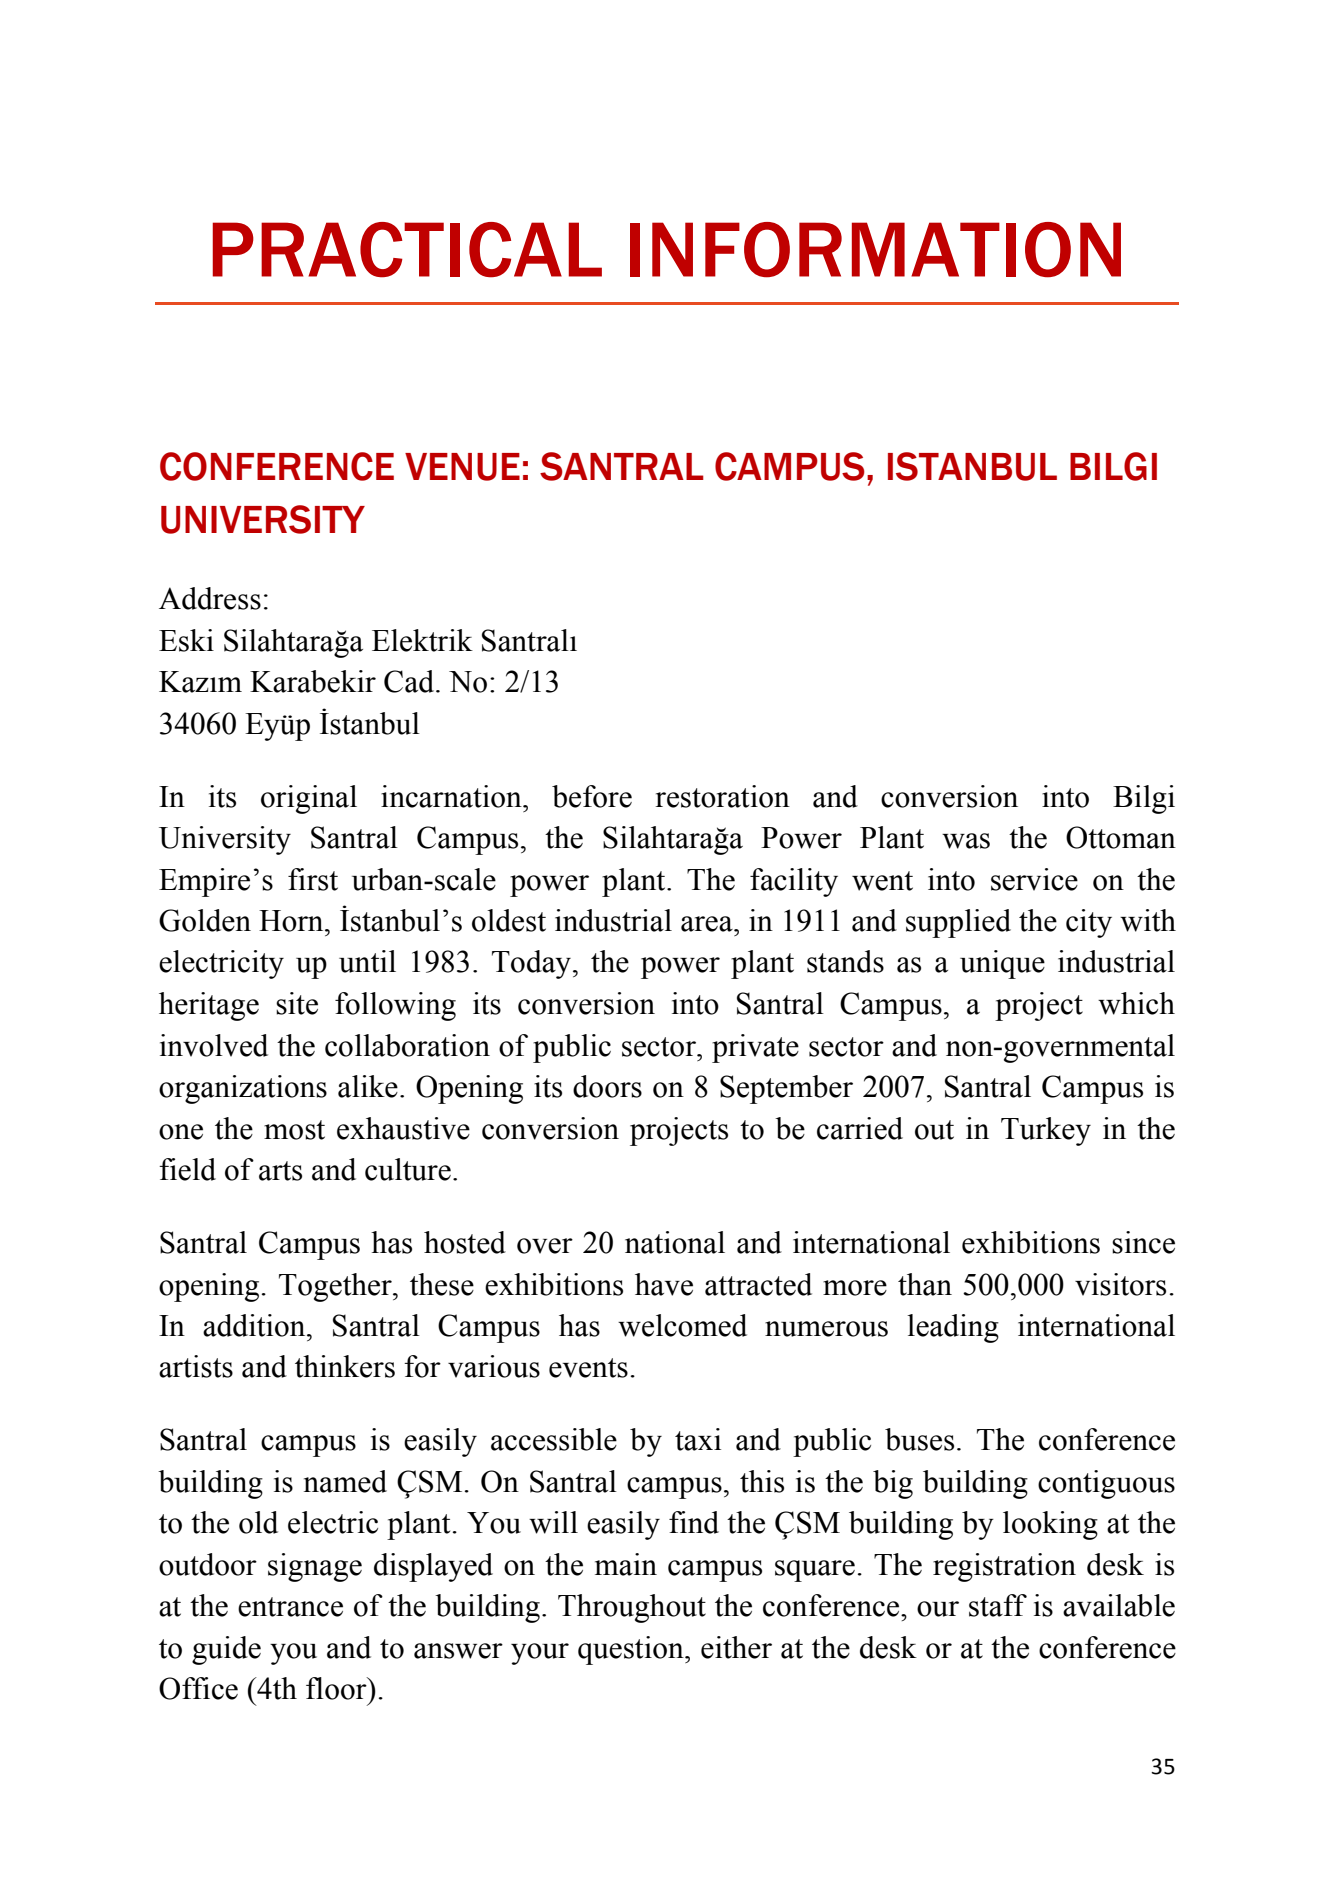 The height and width of the screenshot is (1887, 1334). I want to click on original, so click(309, 799).
